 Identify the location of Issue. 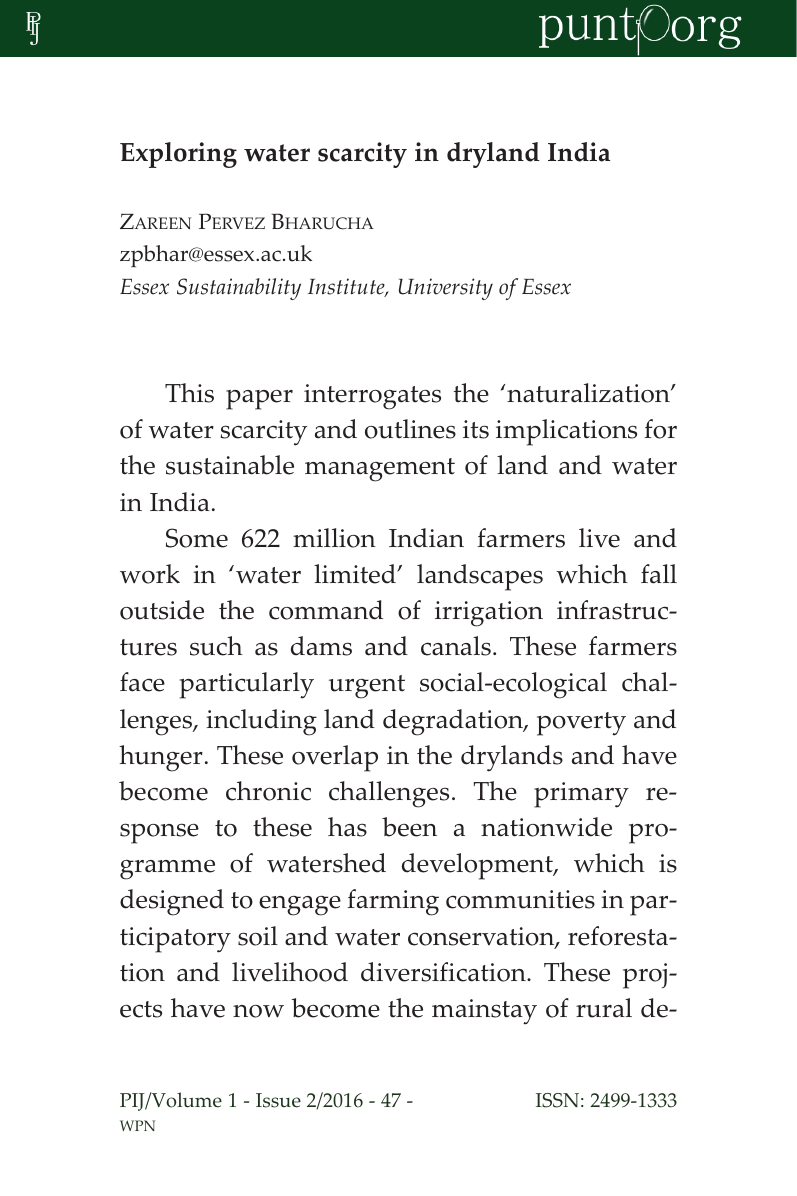
(278, 1100).
